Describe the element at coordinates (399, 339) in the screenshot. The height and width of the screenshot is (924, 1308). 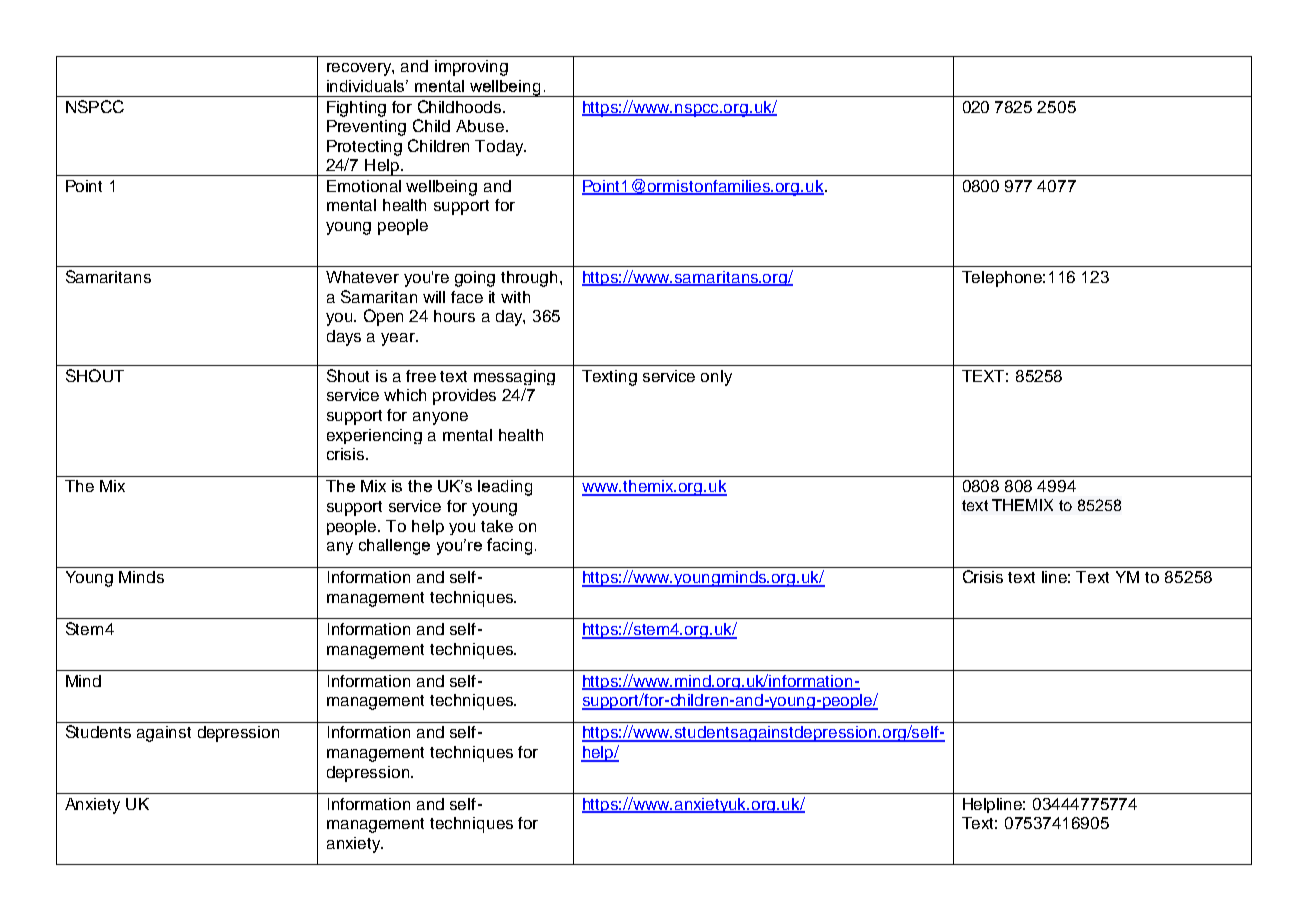
I see `year` at that location.
